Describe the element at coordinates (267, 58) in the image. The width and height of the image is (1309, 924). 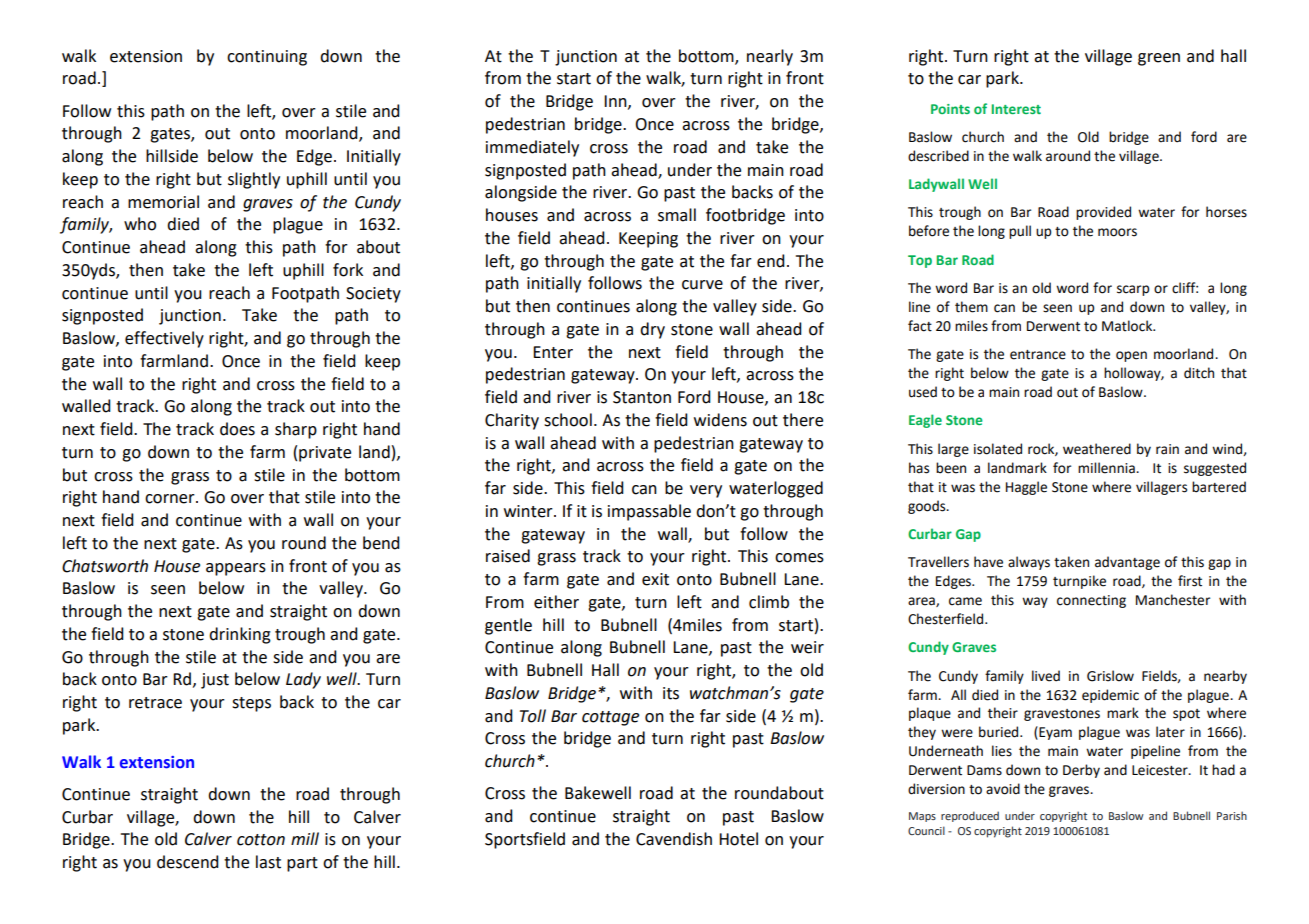
I see `continuing` at that location.
